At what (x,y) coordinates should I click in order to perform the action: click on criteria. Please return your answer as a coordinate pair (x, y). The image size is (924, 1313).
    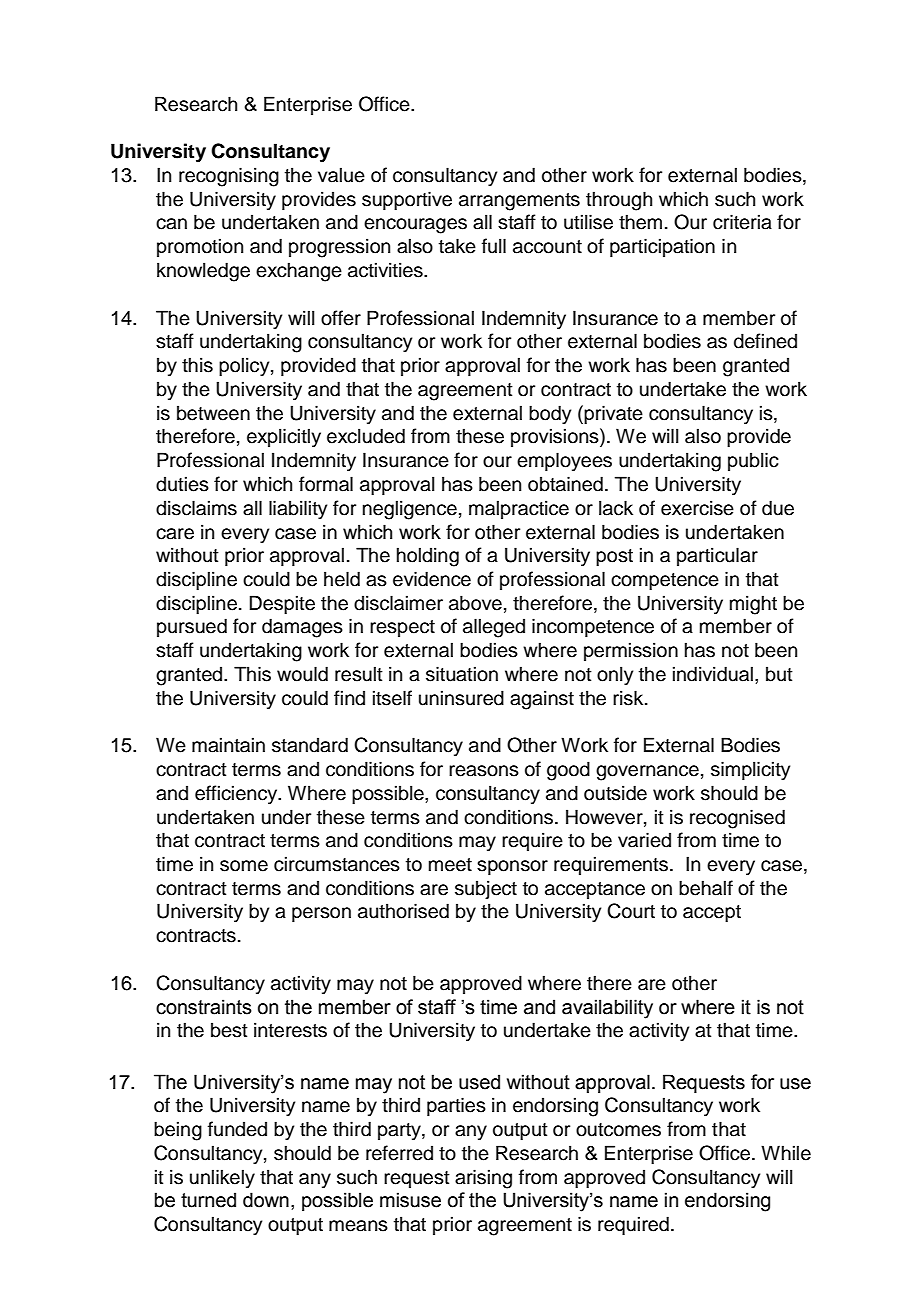
    Looking at the image, I should click on (742, 222).
